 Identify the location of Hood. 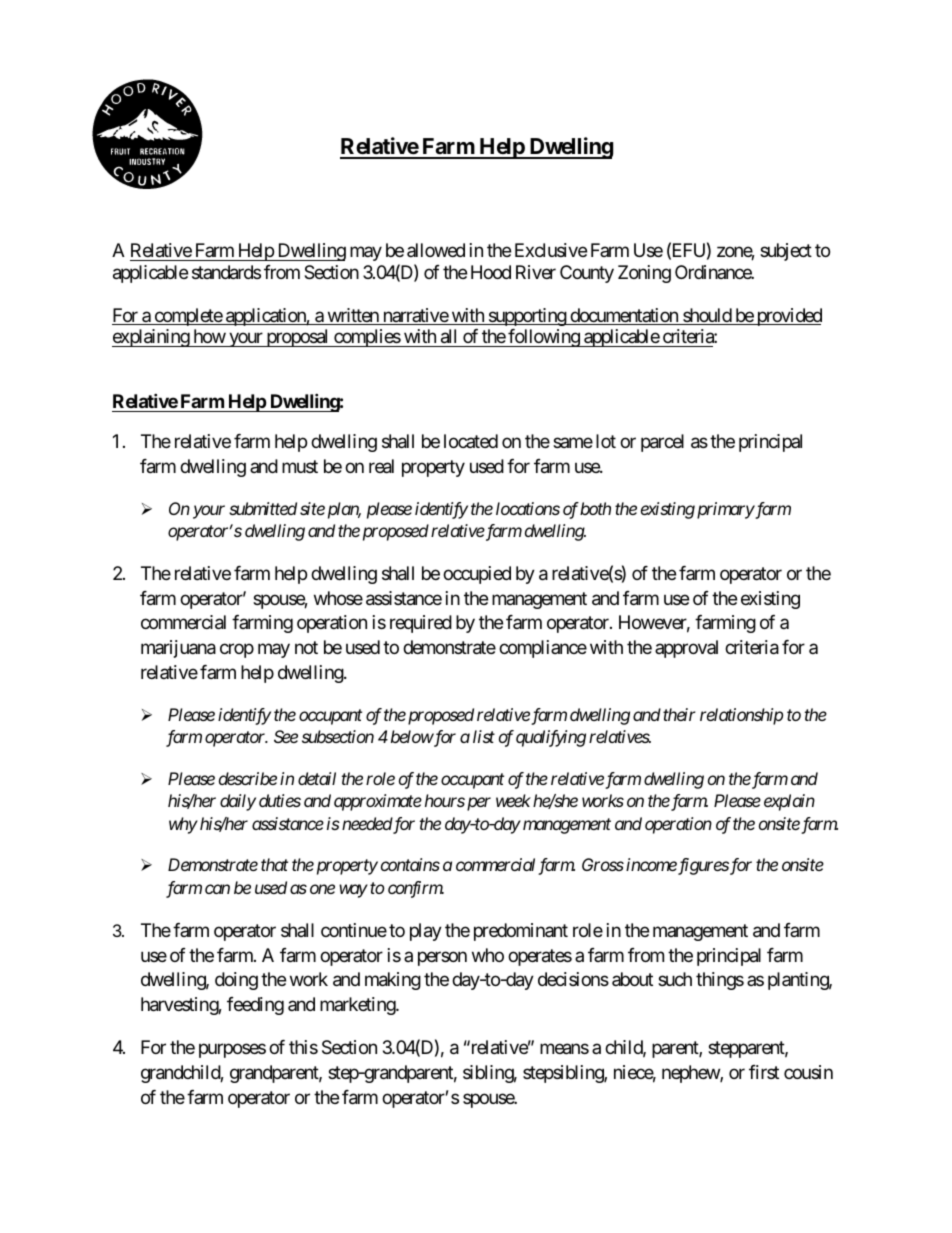
(491, 272).
